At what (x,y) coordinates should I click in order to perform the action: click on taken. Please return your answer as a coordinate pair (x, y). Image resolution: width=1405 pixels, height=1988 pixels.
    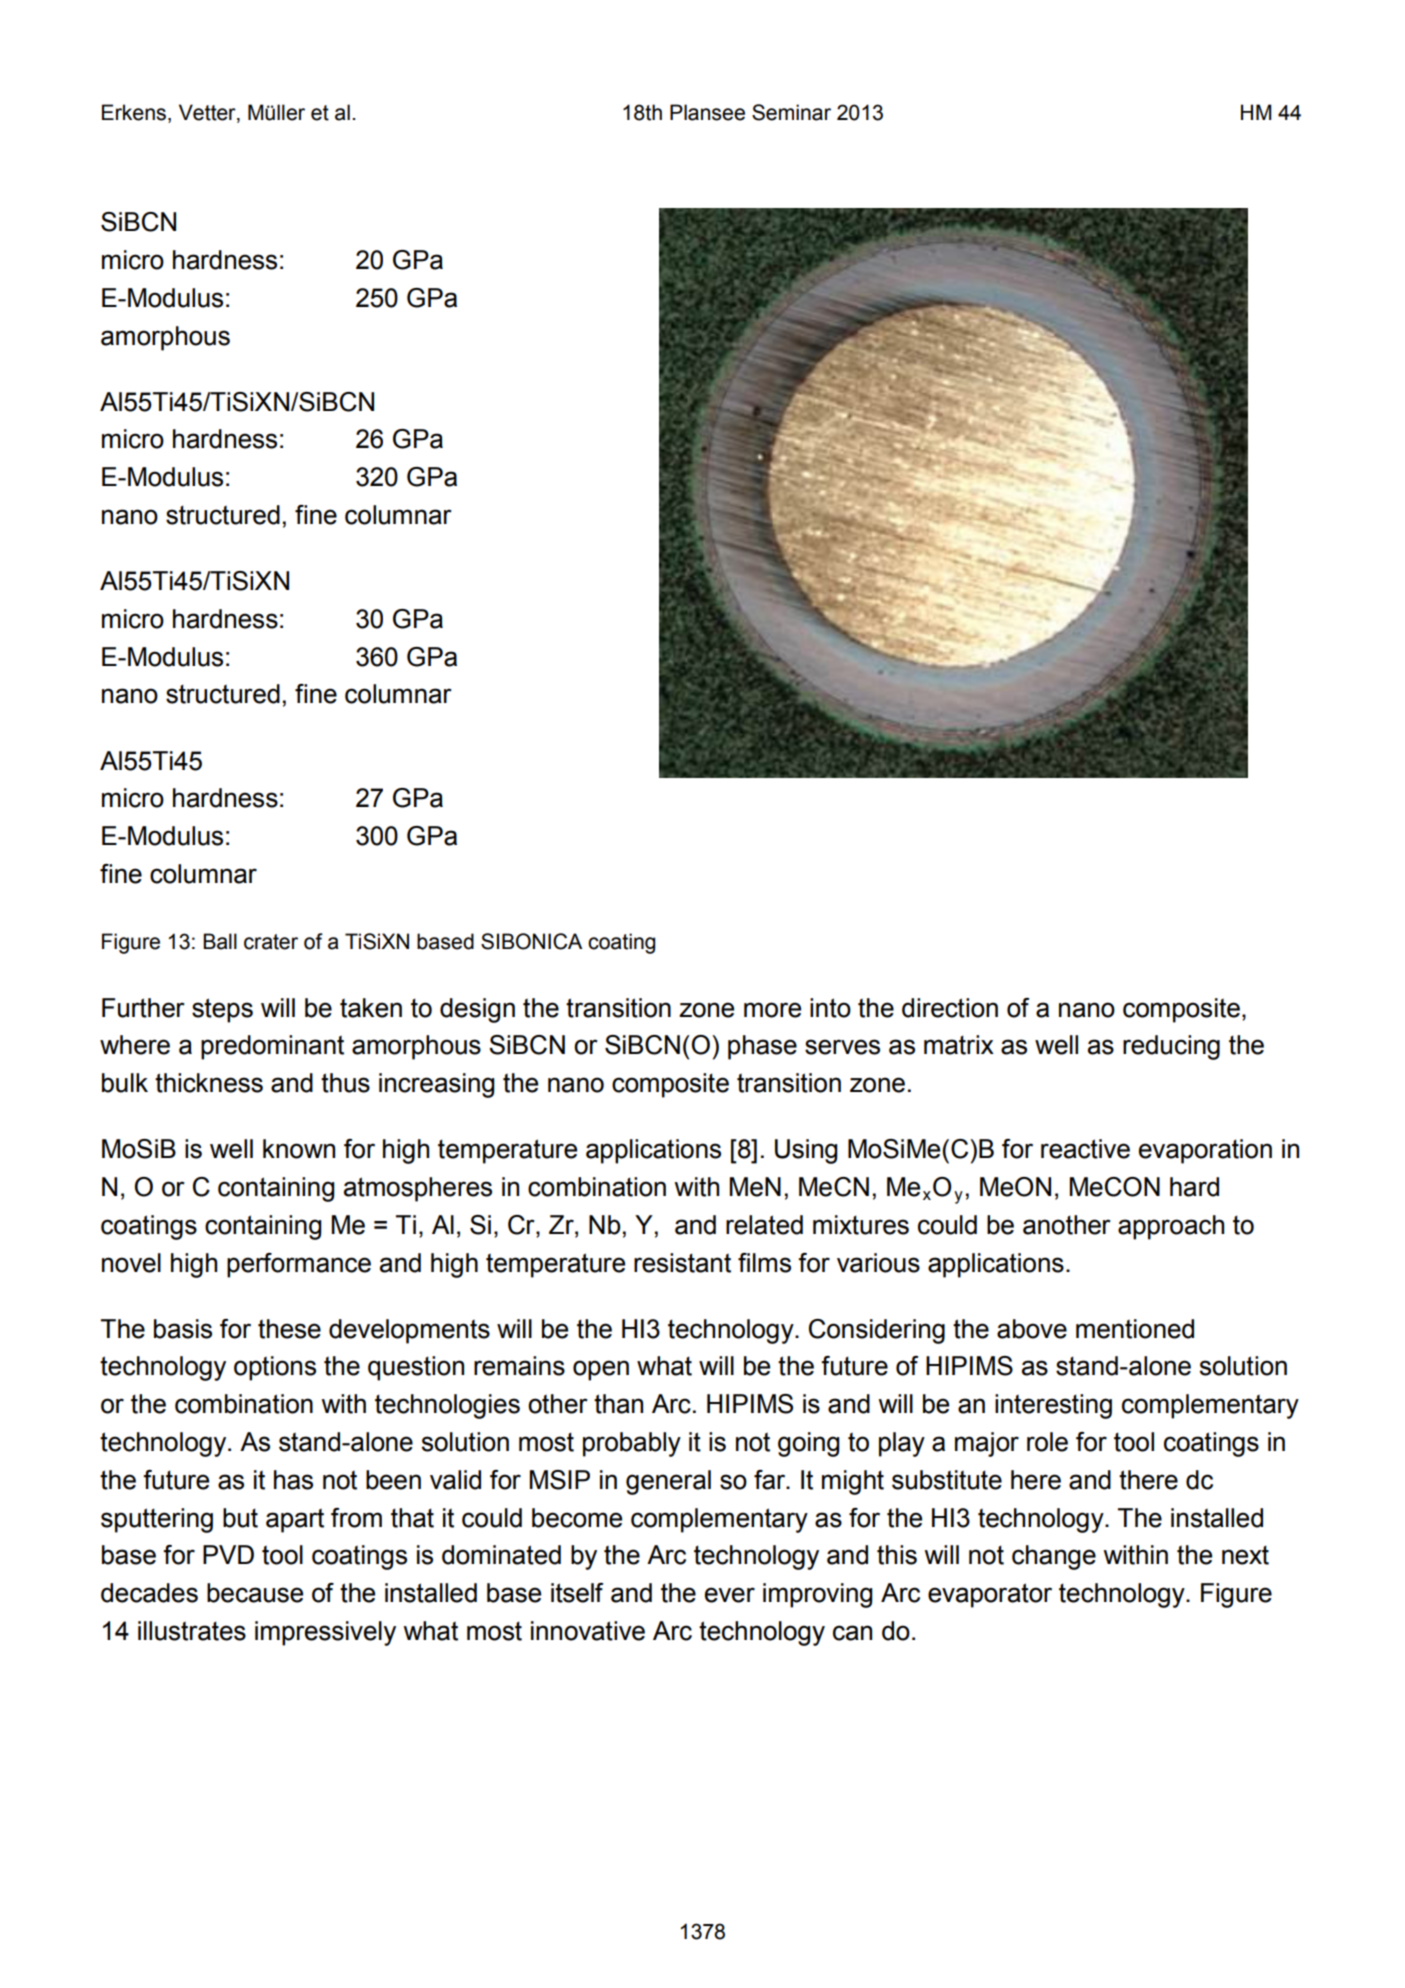
    Looking at the image, I should click on (371, 1008).
